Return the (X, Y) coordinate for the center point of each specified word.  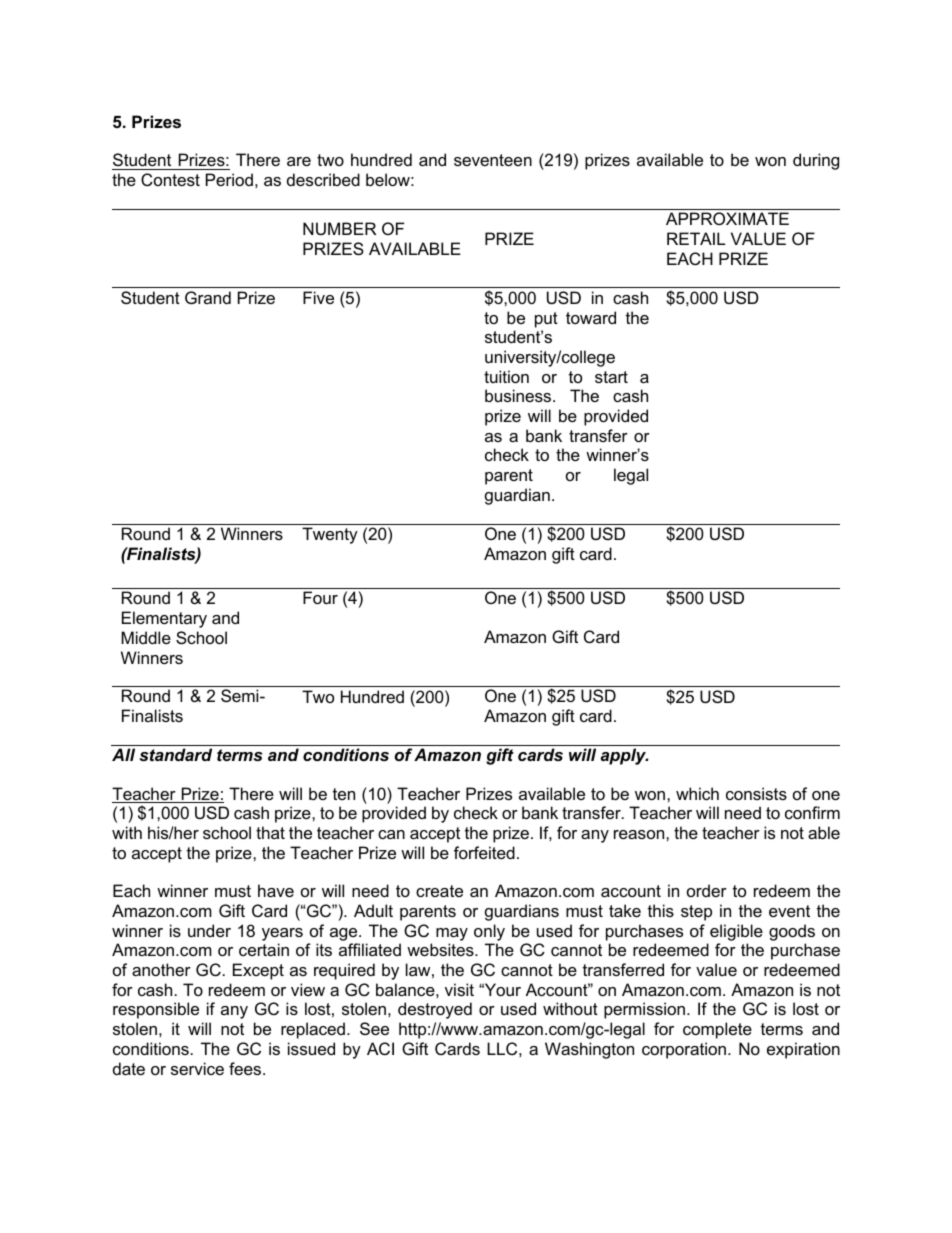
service (197, 1068)
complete (717, 1030)
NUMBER (339, 228)
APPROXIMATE (727, 218)
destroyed (435, 1010)
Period (229, 179)
